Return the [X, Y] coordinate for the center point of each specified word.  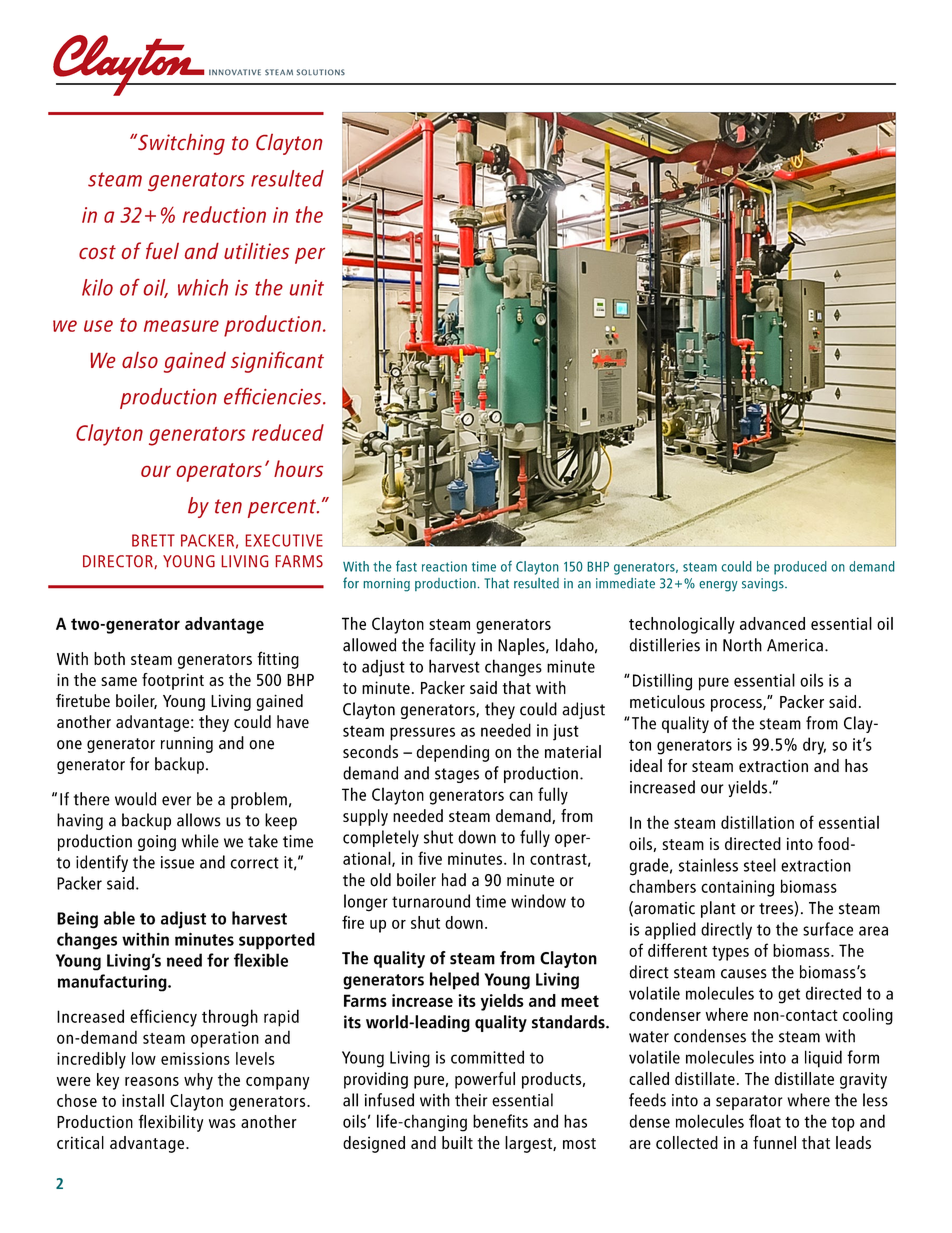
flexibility [170, 1123]
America [795, 645]
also [140, 360]
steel [760, 865]
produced [800, 568]
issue [177, 862]
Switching [180, 144]
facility [452, 646]
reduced [288, 432]
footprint [173, 681]
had [454, 880]
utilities [256, 250]
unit [307, 288]
